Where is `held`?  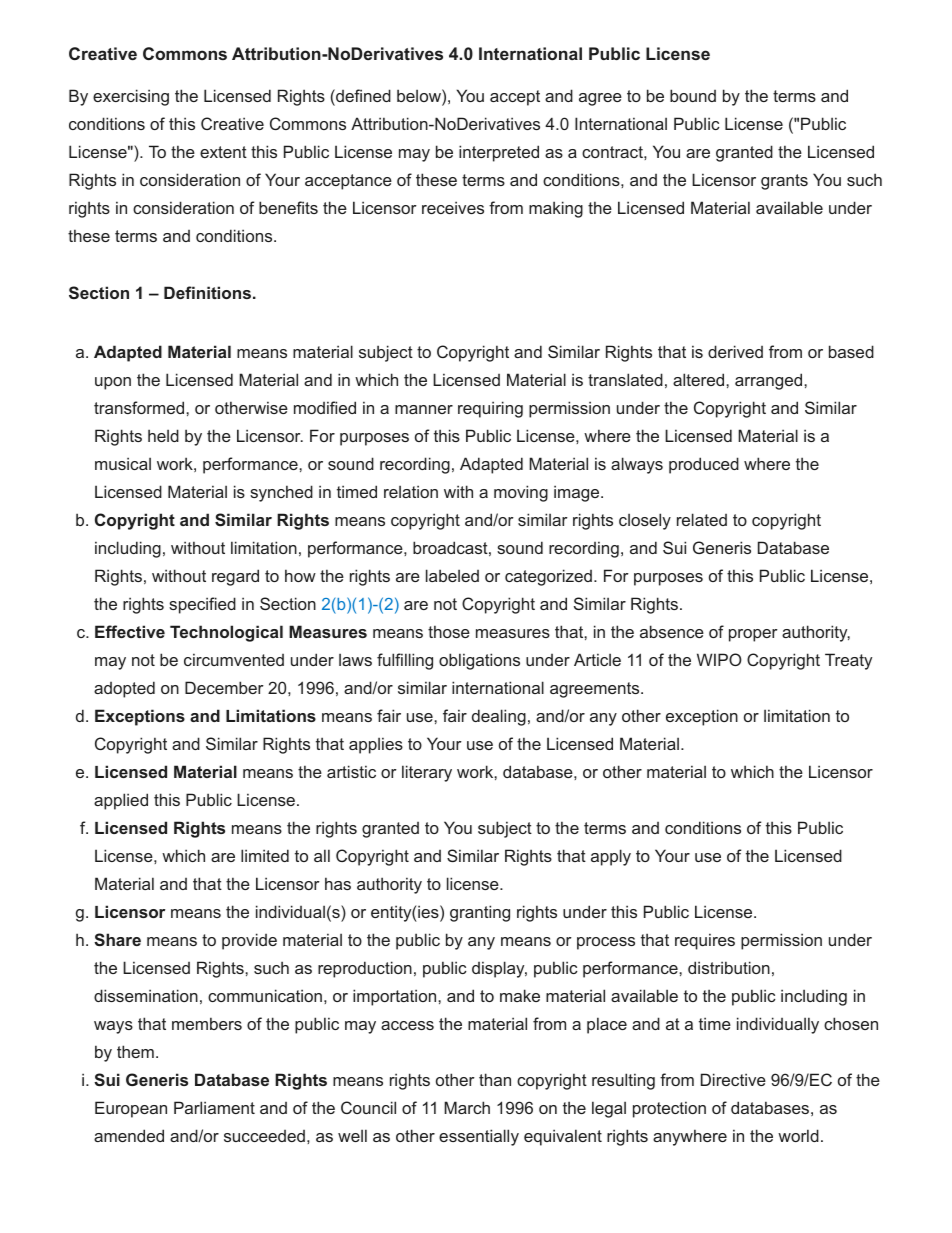
held is located at coordinates (163, 435).
